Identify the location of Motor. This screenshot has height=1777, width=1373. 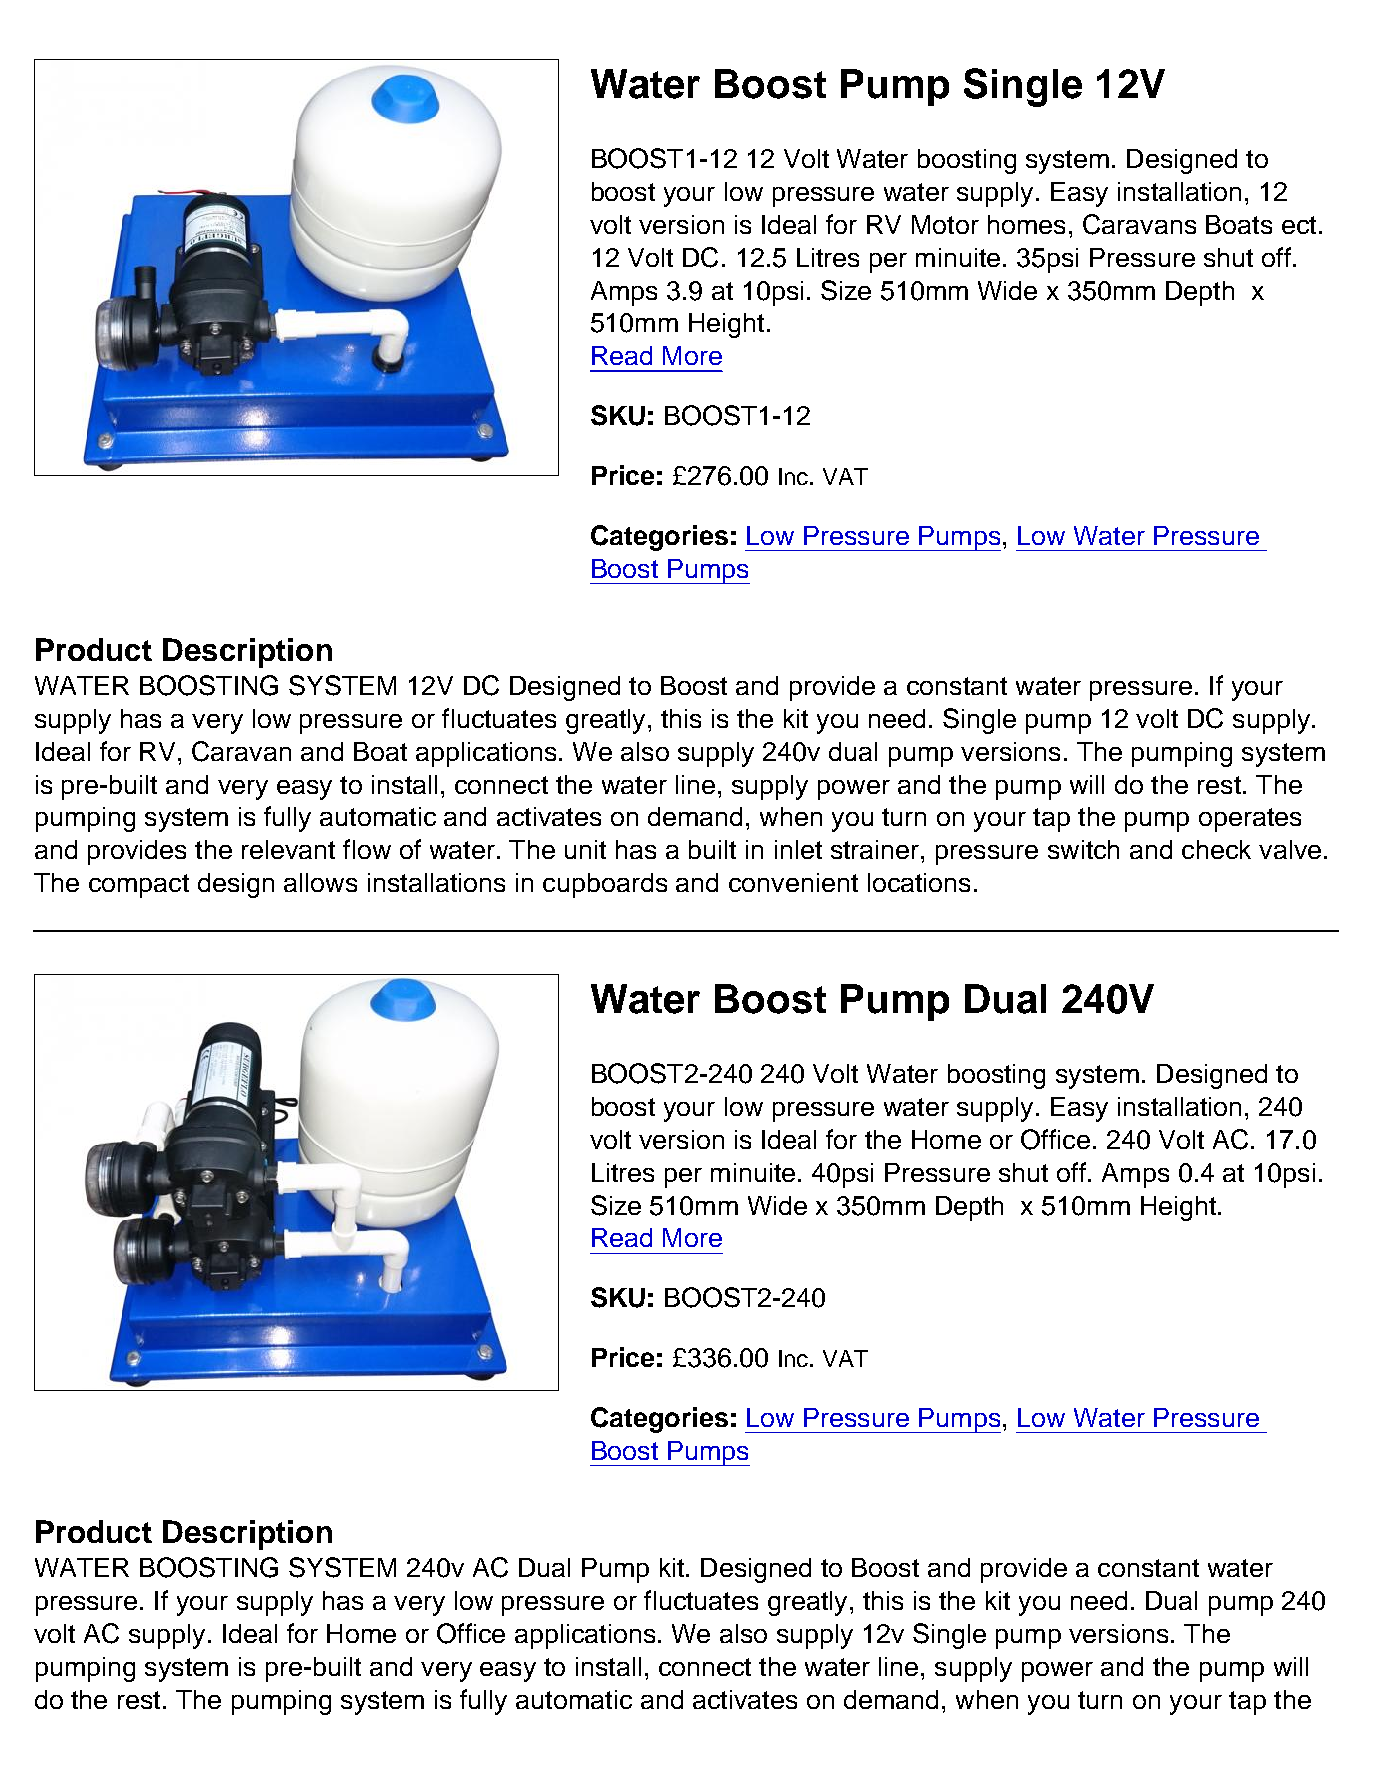
(945, 224).
